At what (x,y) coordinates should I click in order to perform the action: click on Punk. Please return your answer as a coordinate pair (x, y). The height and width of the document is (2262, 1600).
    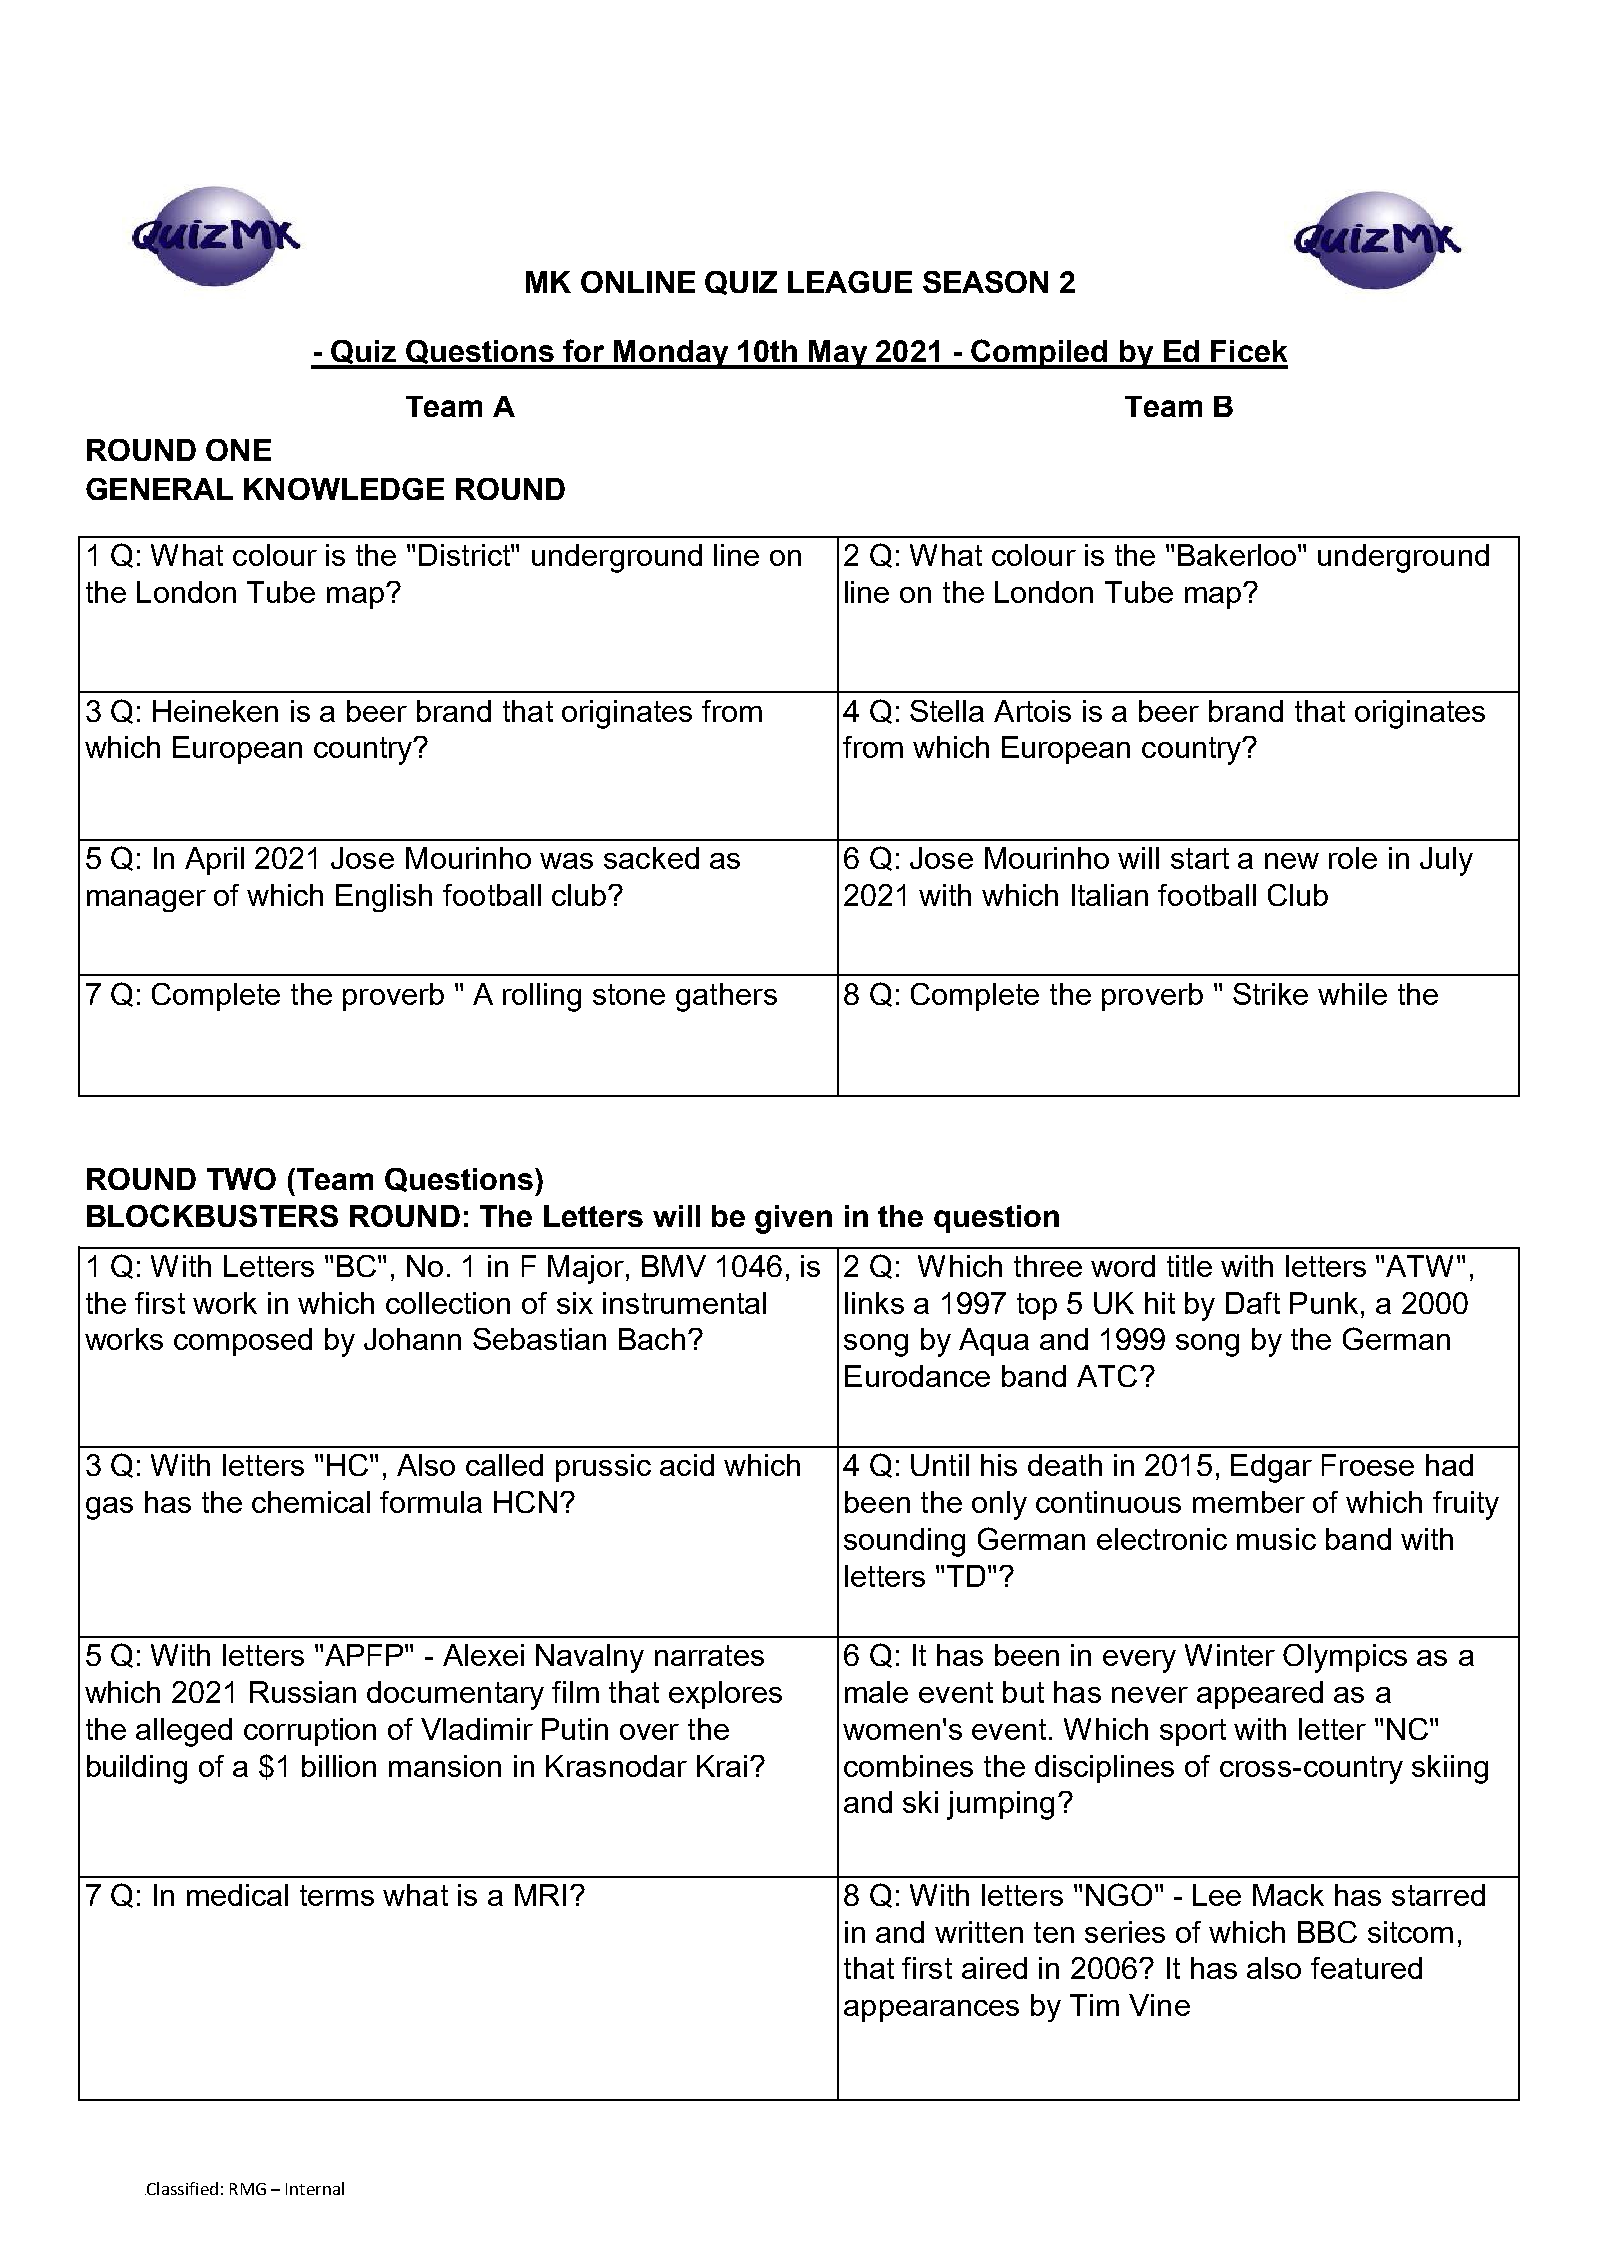
    Looking at the image, I should click on (1324, 1303).
